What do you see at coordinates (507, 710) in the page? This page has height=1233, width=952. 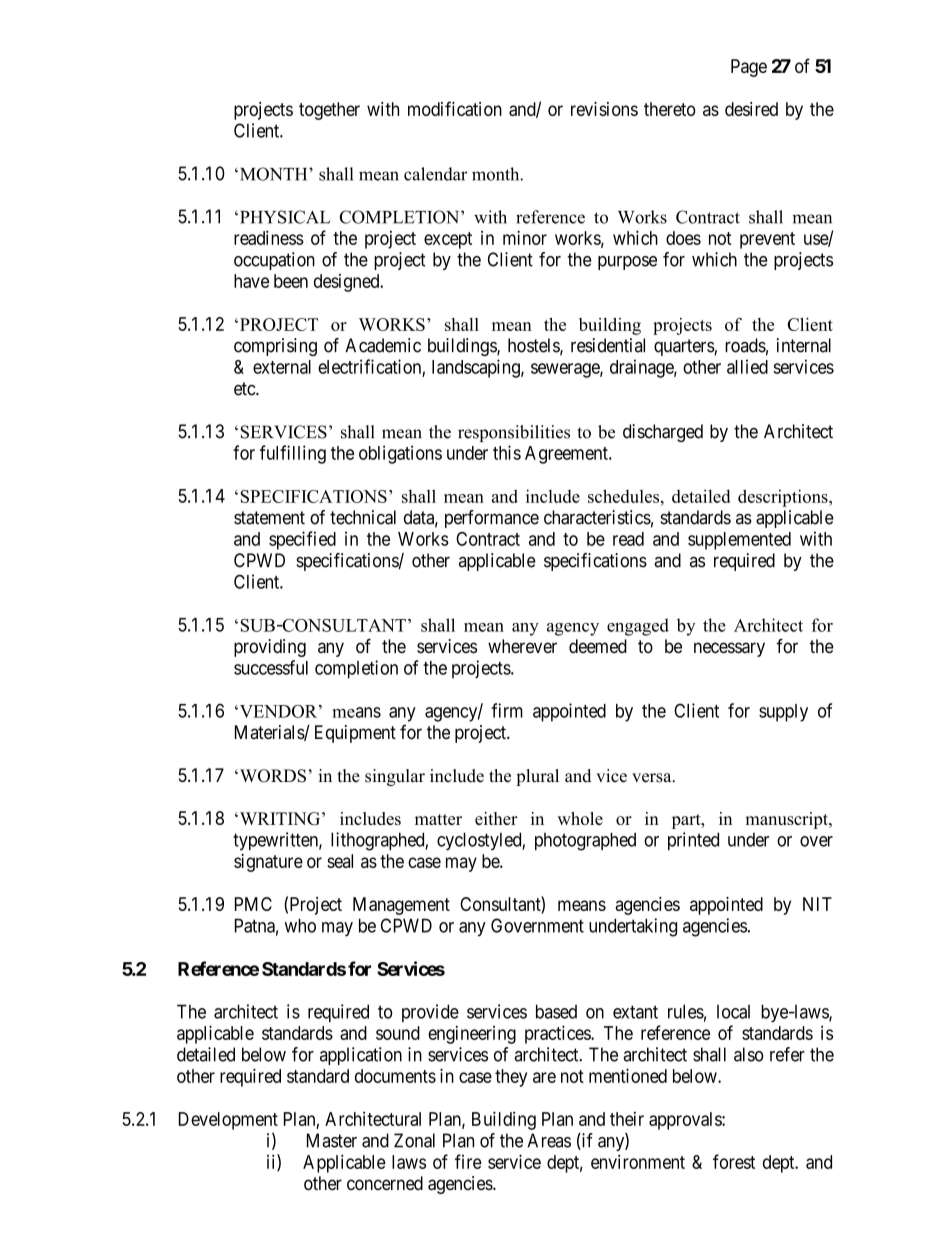 I see `firm` at bounding box center [507, 710].
